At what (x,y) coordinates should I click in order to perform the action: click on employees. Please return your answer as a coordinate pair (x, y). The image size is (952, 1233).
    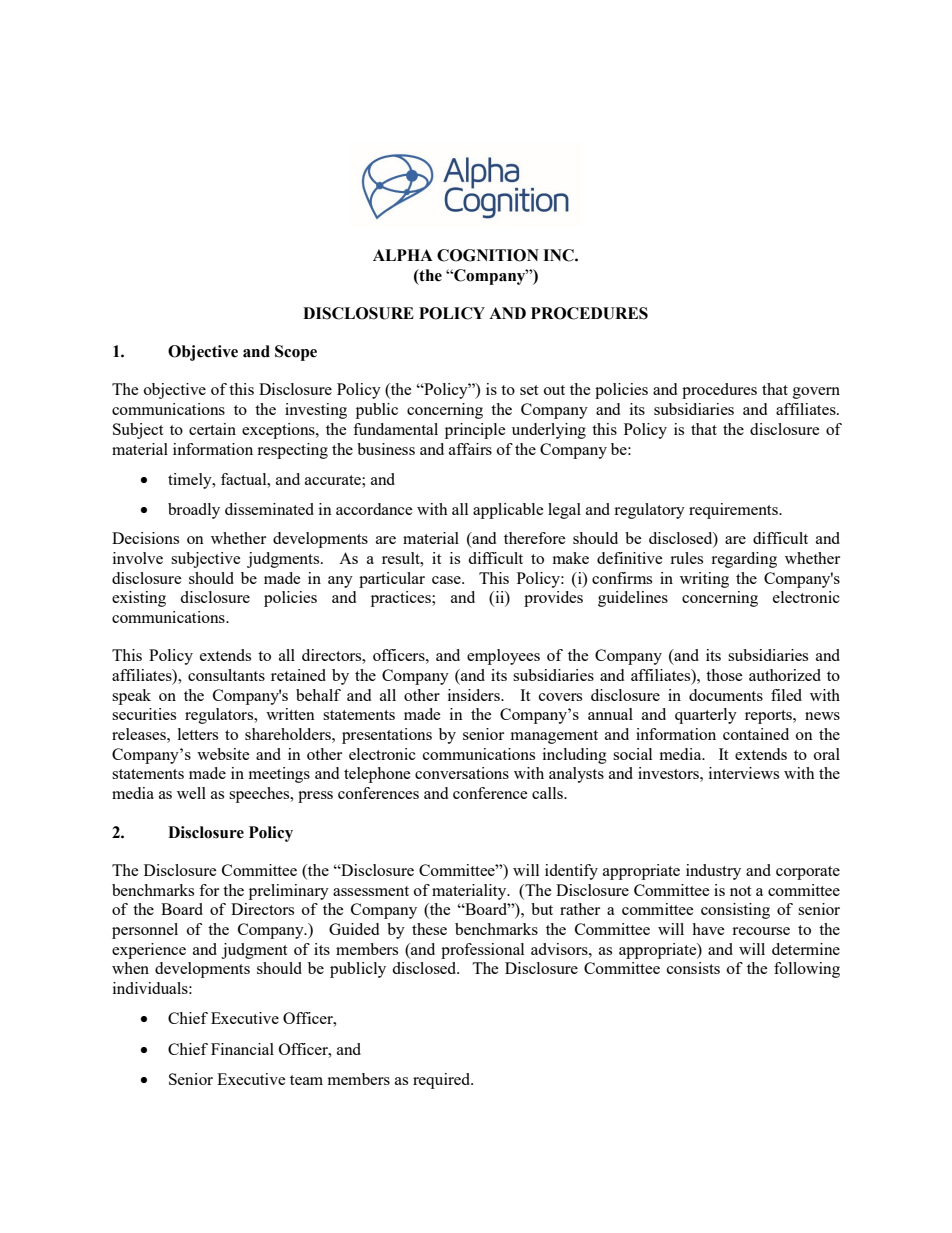
    Looking at the image, I should click on (503, 657).
